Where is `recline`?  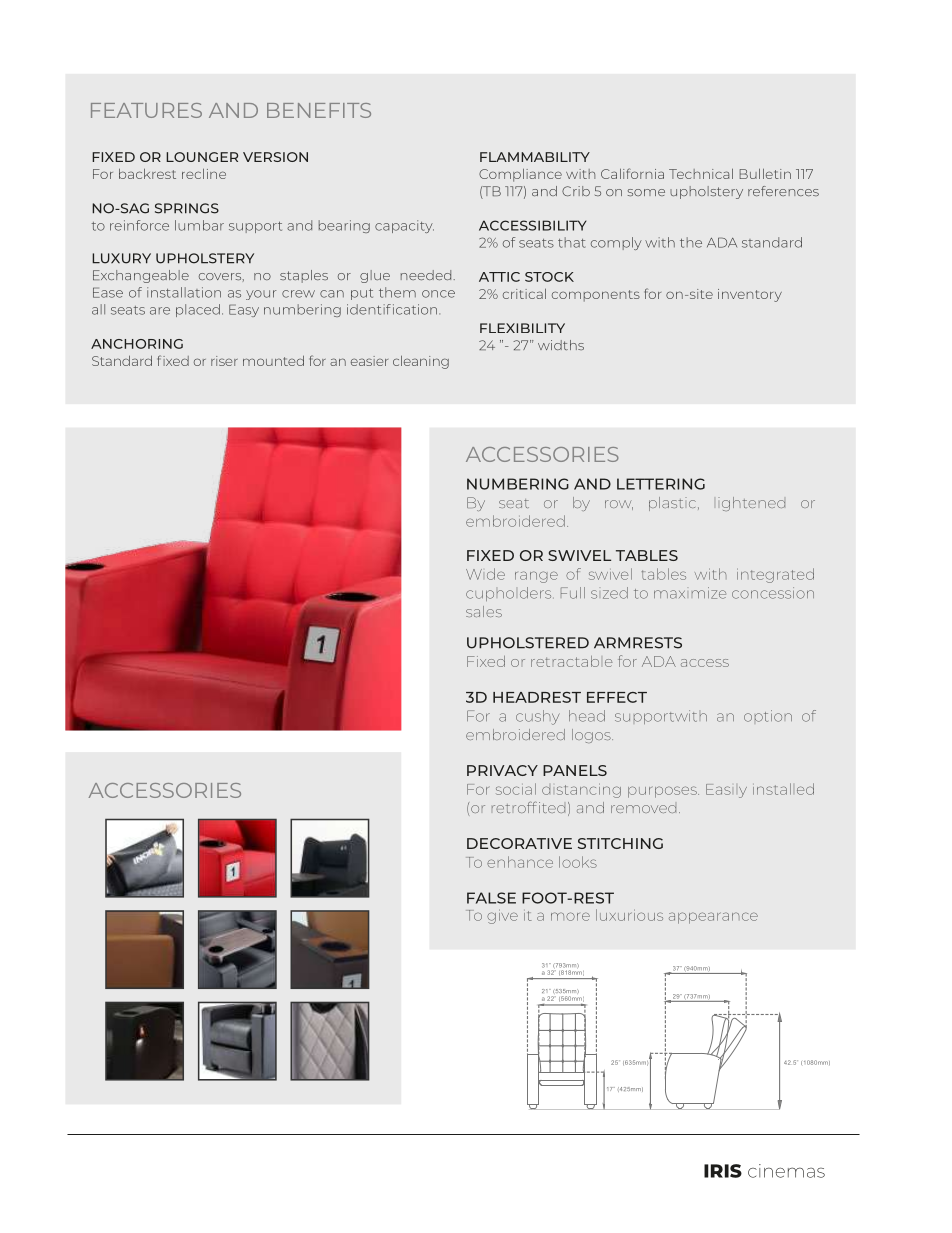 recline is located at coordinates (204, 173).
